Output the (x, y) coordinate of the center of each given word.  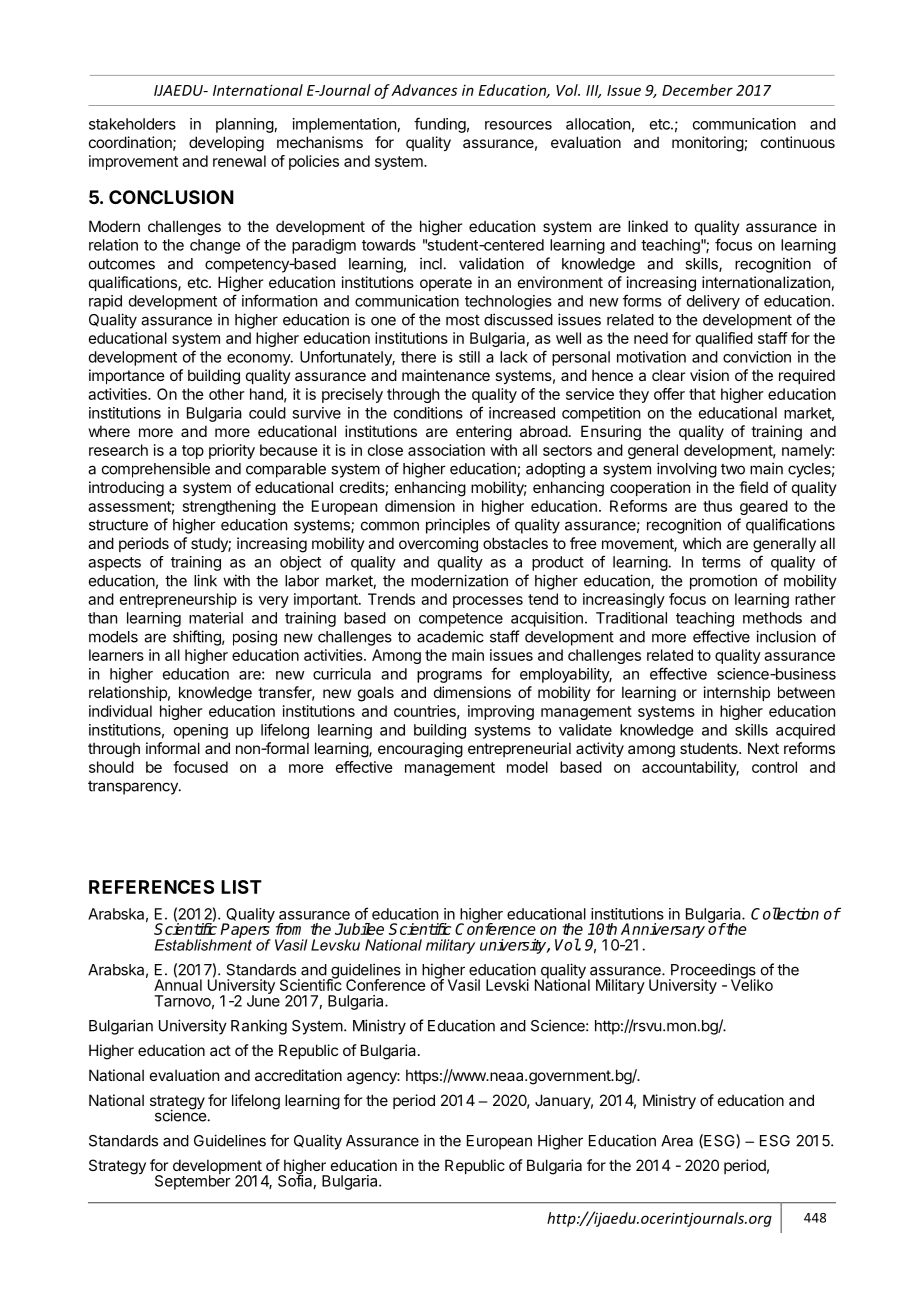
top (193, 452)
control (774, 767)
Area (677, 1141)
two (733, 469)
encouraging (420, 750)
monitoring (708, 144)
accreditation (298, 1075)
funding (440, 125)
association (446, 450)
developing (226, 144)
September (193, 1181)
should (111, 767)
